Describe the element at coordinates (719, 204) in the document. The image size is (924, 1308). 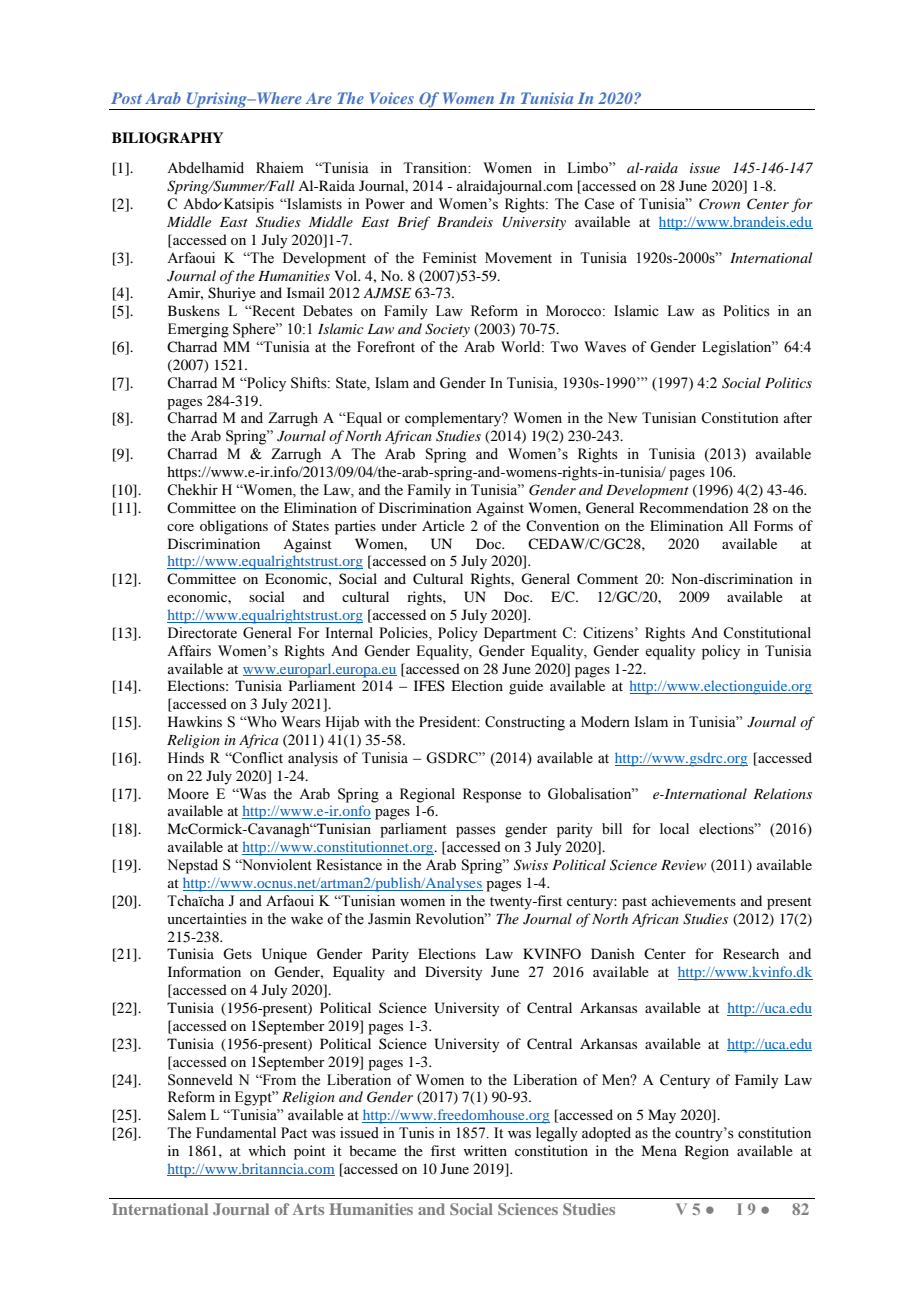
I see `Crown` at that location.
